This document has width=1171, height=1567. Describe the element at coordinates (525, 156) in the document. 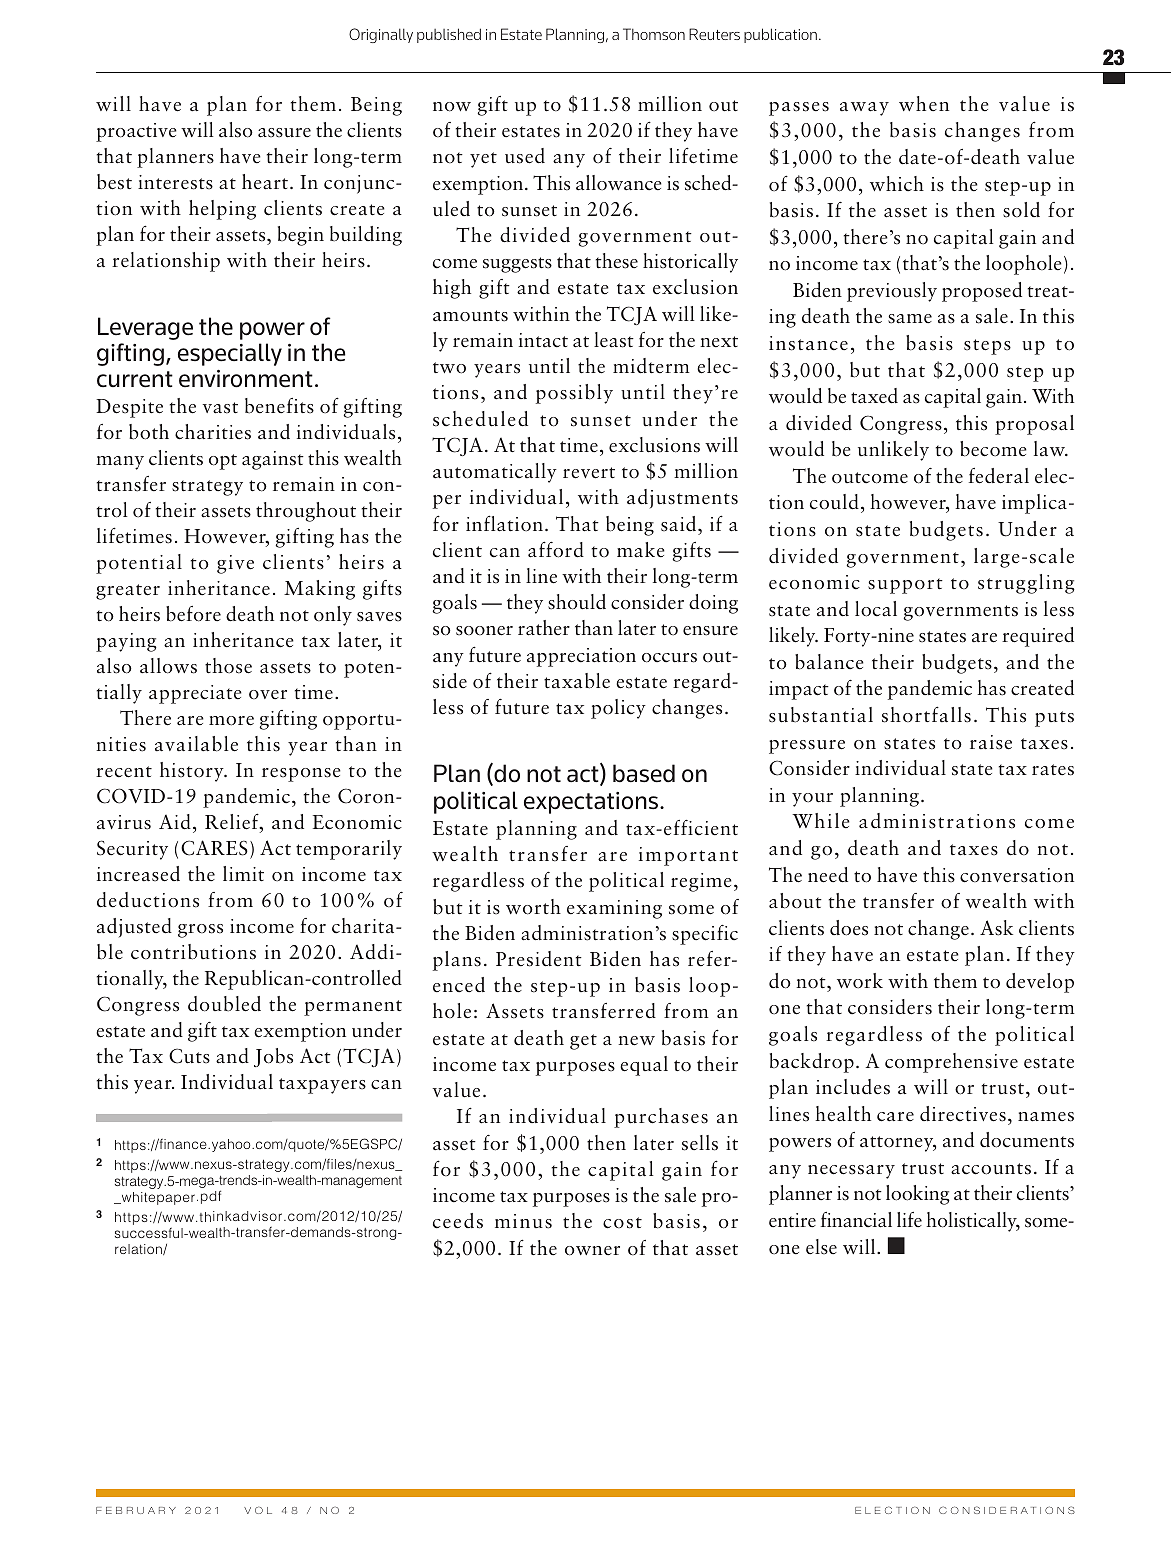

I see `used` at that location.
